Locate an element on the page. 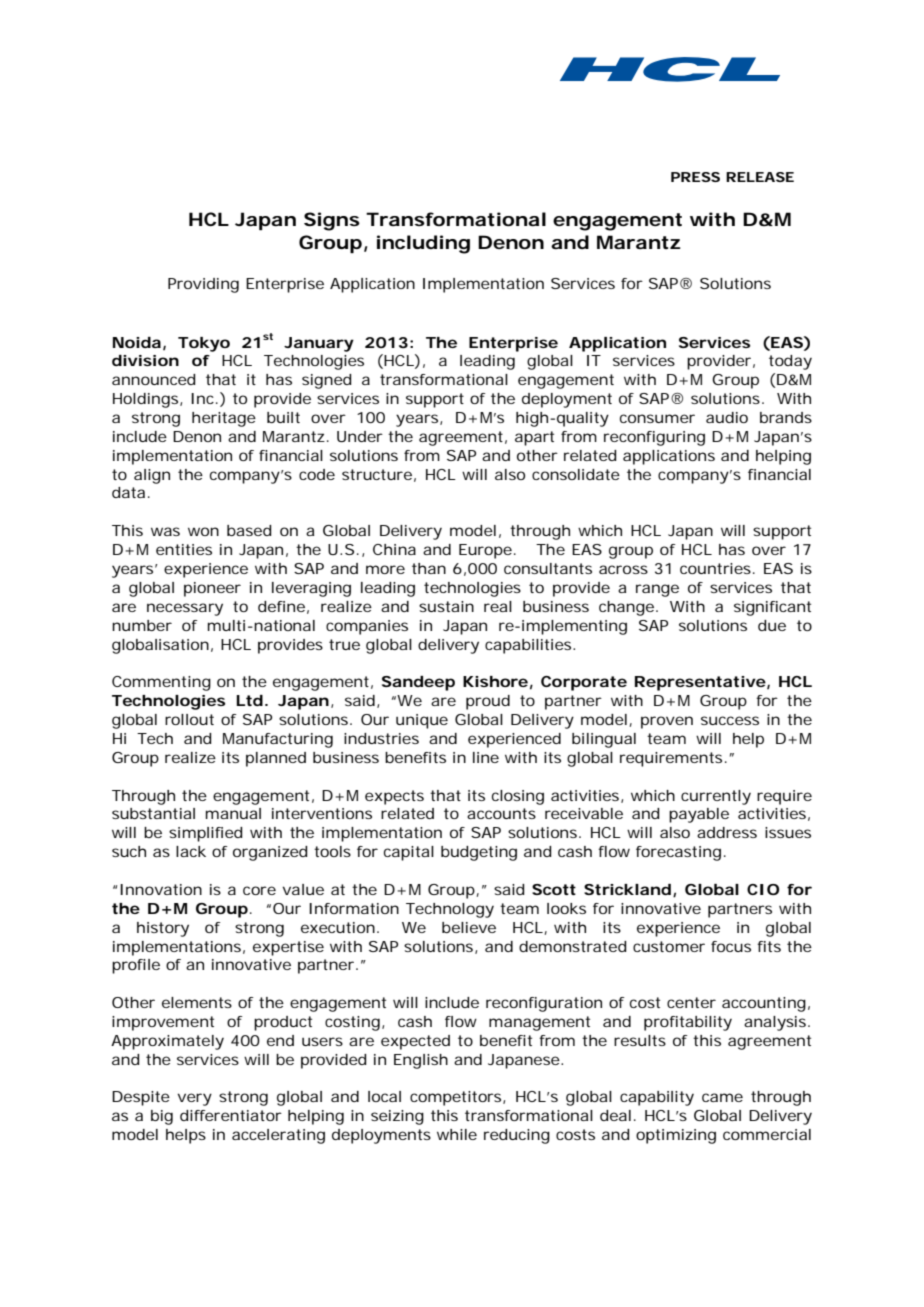 The image size is (924, 1307). forecasting is located at coordinates (678, 853).
